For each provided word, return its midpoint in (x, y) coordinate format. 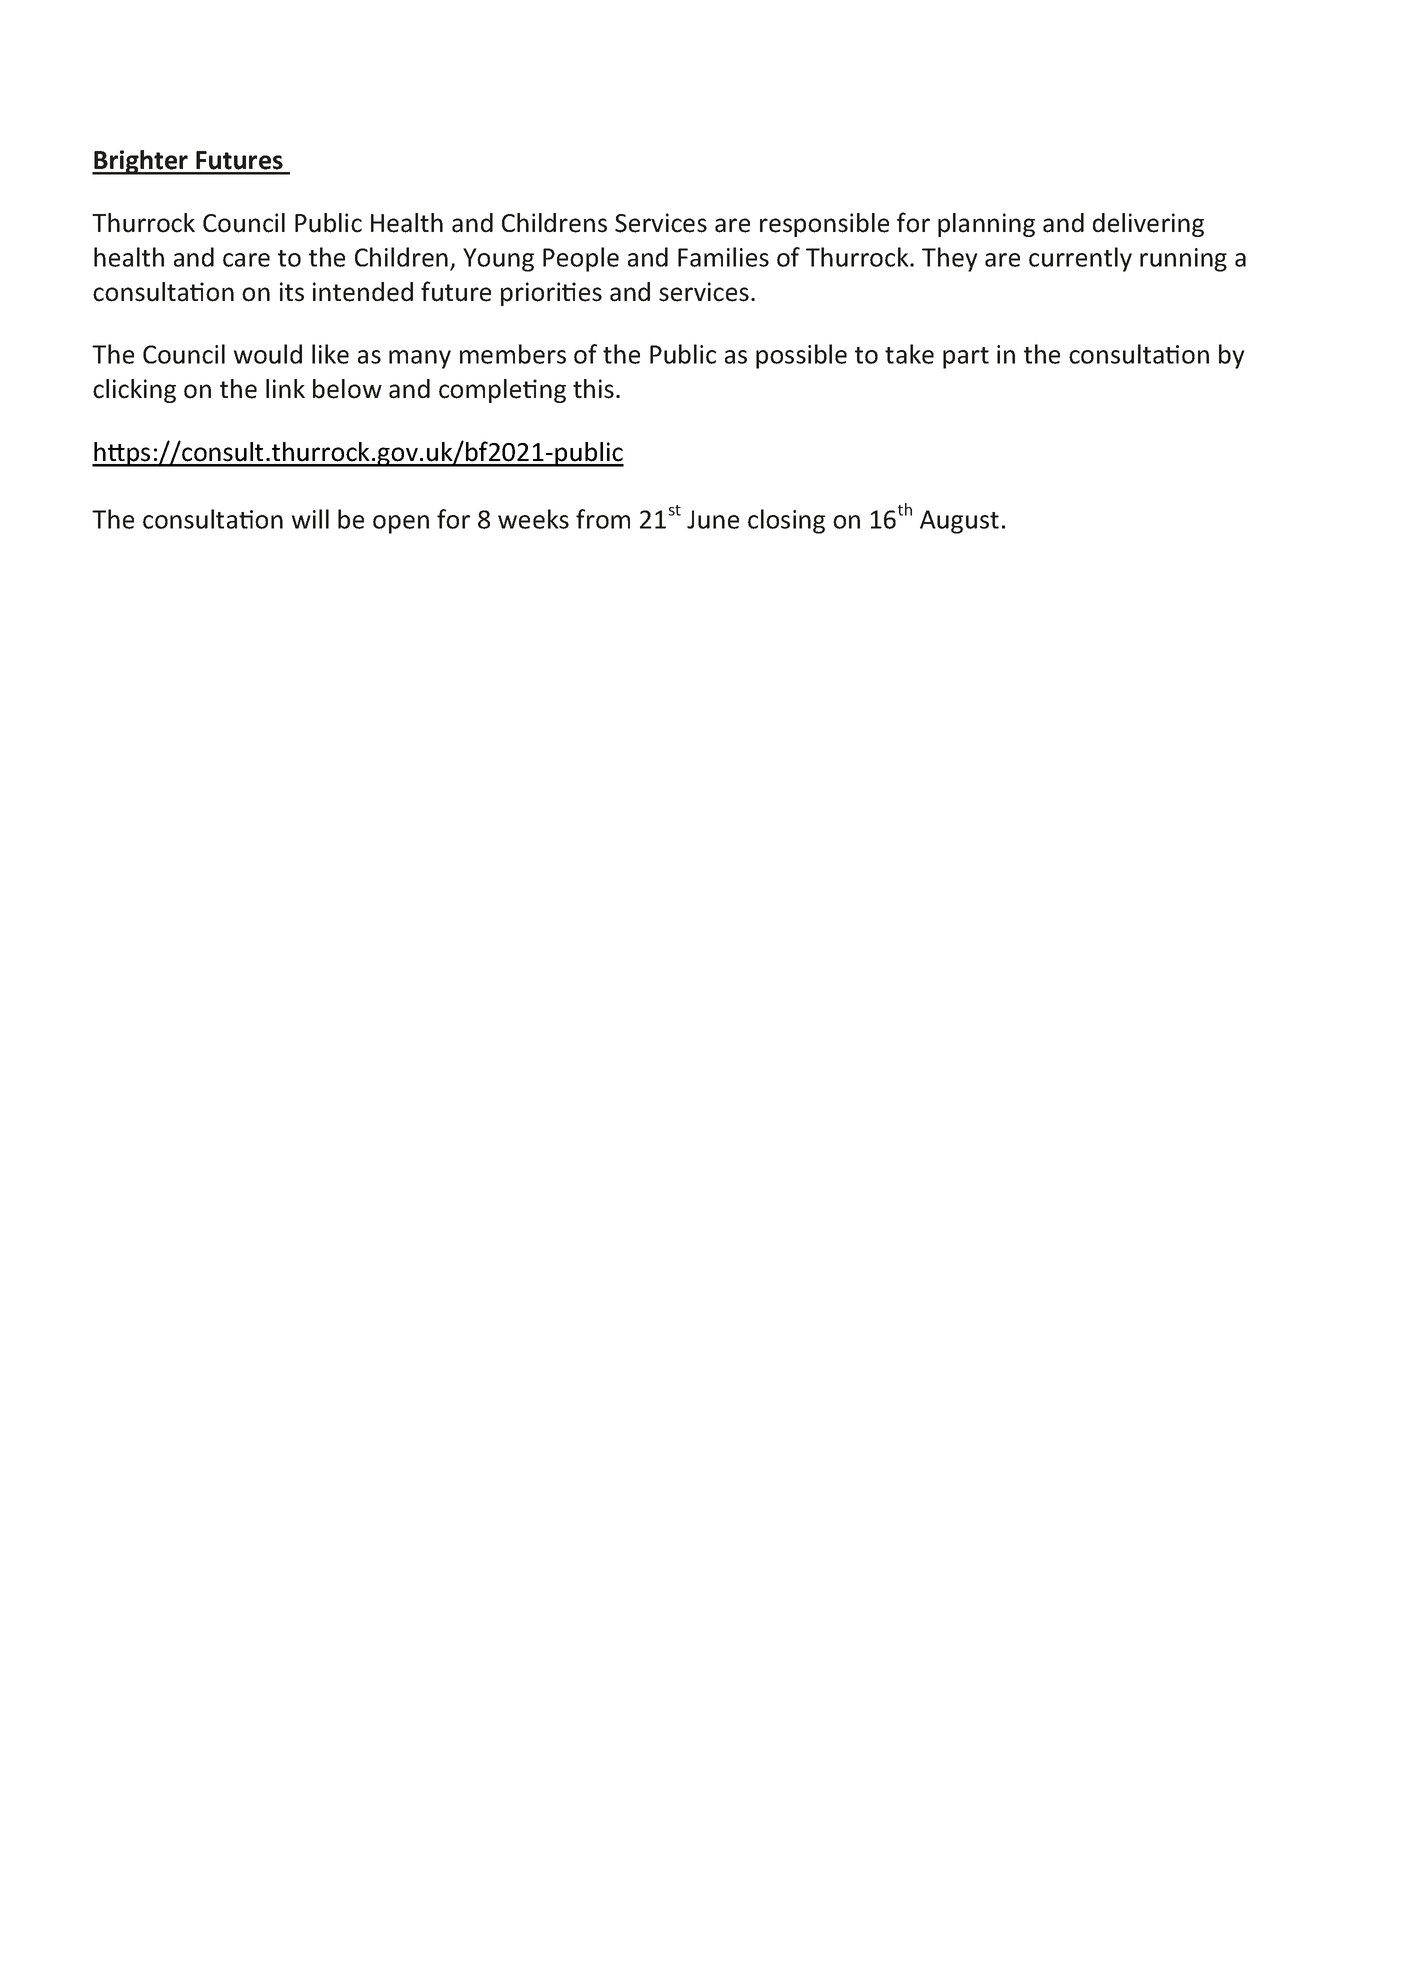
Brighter (141, 162)
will (310, 519)
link (285, 388)
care (246, 260)
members (513, 354)
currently (1080, 259)
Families (723, 257)
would (267, 354)
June (713, 519)
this (593, 389)
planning (986, 225)
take (909, 354)
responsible (824, 225)
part (966, 358)
